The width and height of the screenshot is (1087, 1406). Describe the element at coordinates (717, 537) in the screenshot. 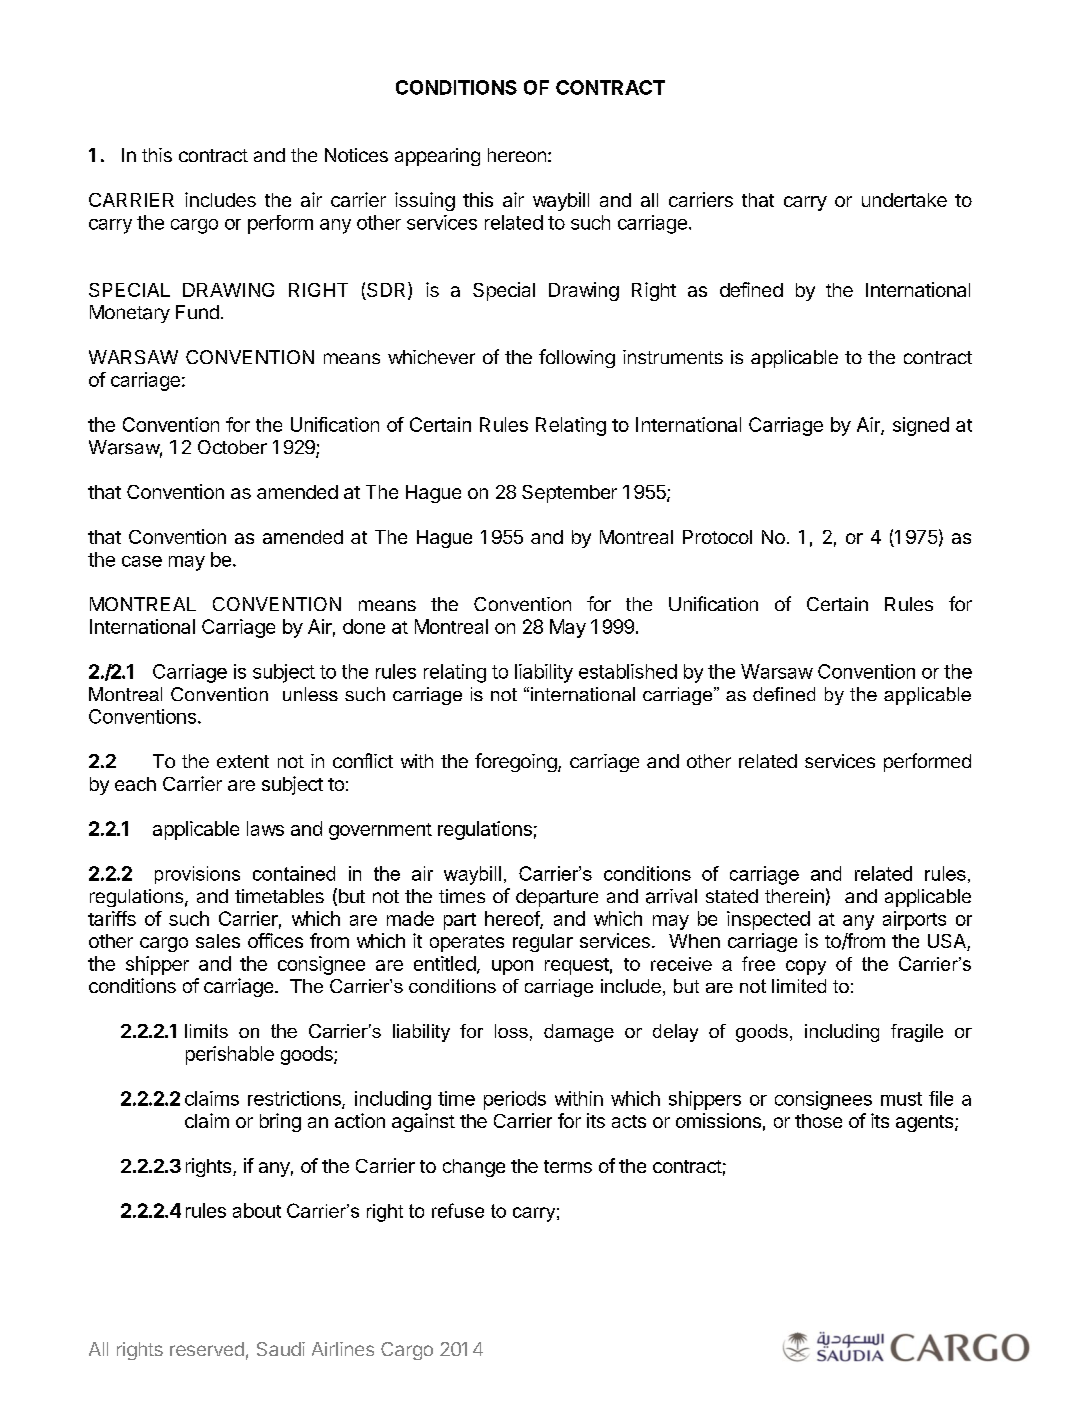

I see `Protocol` at that location.
